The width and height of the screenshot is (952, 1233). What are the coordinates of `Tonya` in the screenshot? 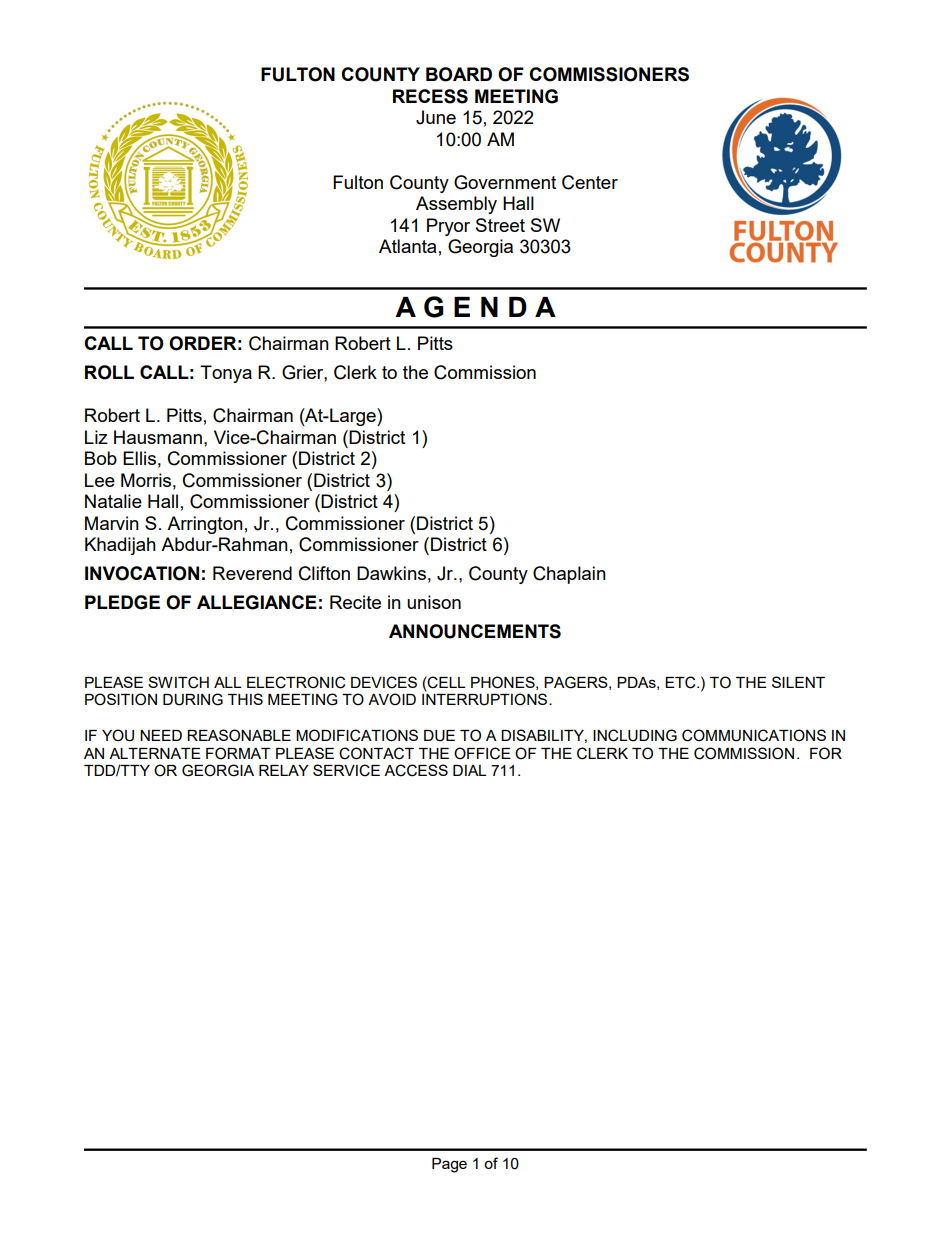 It's located at (226, 374).
